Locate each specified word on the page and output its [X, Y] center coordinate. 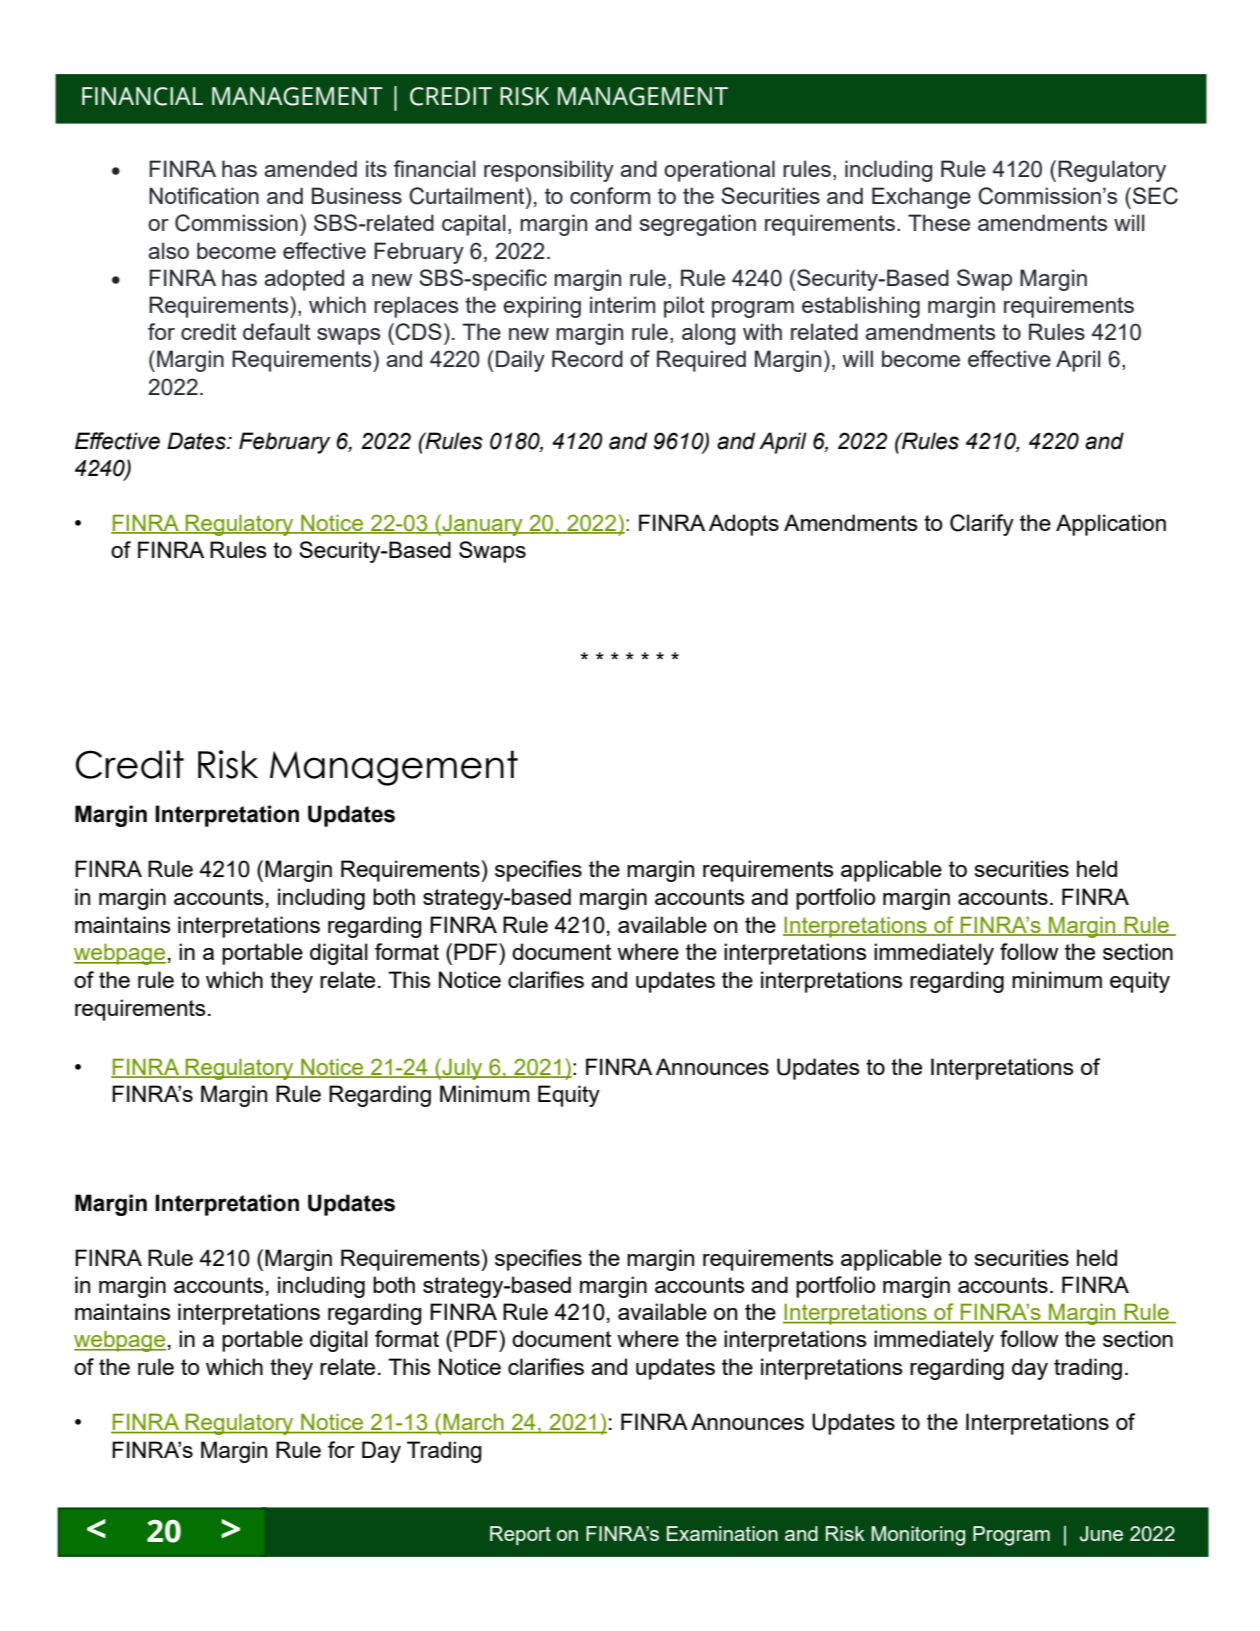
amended [310, 168]
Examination [722, 1533]
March [473, 1423]
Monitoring [918, 1536]
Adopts [744, 525]
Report [520, 1535]
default [276, 331]
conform [610, 195]
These [939, 222]
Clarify [982, 525]
